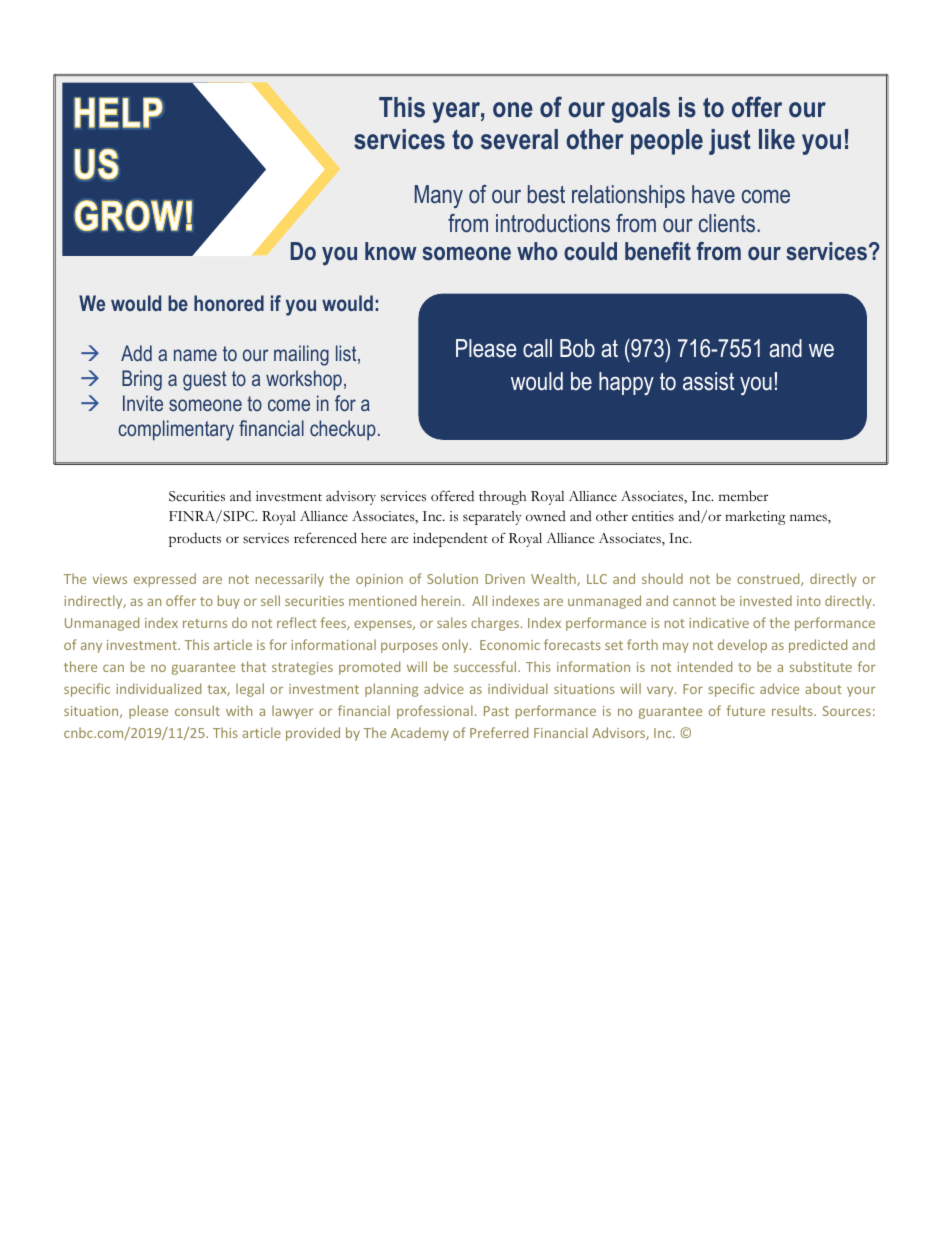  What do you see at coordinates (496, 711) in the screenshot?
I see `Past` at bounding box center [496, 711].
